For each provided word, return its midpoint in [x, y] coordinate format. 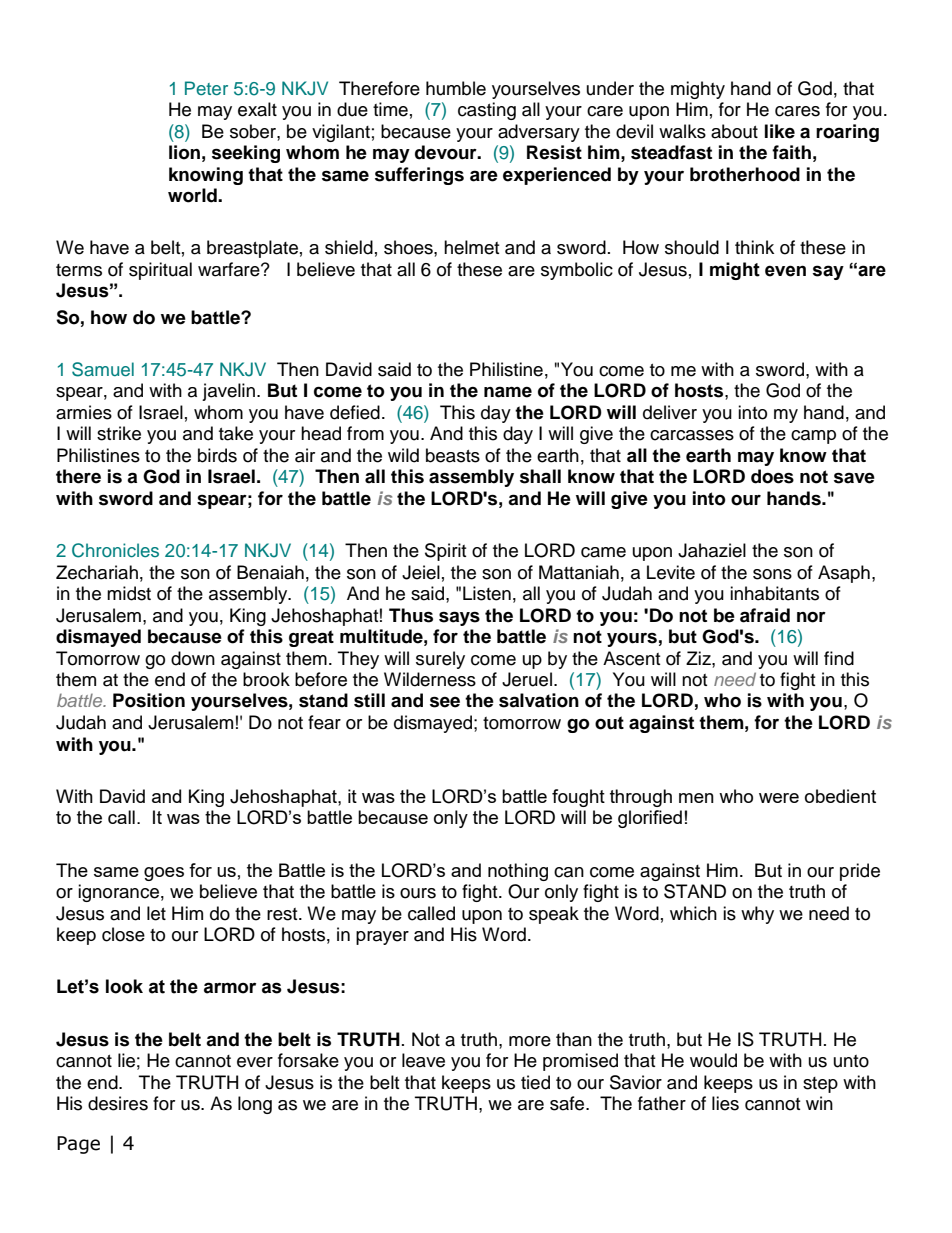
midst [129, 593]
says [459, 618]
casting [487, 111]
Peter [206, 88]
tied [535, 1082]
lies [725, 1103]
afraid [765, 615]
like [780, 131]
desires [118, 1103]
